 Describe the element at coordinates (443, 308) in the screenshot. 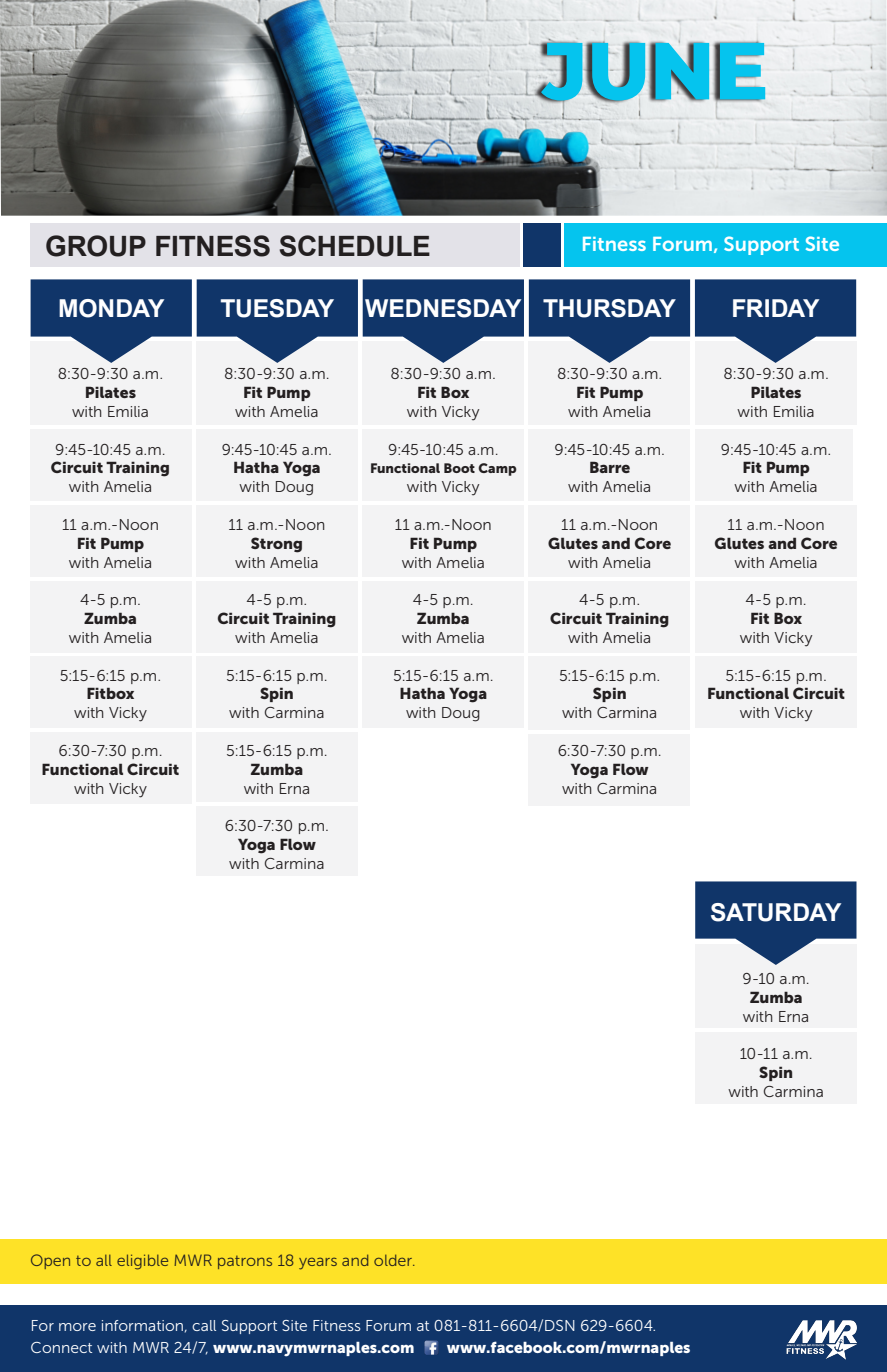

I see `WEDNESDAY` at that location.
